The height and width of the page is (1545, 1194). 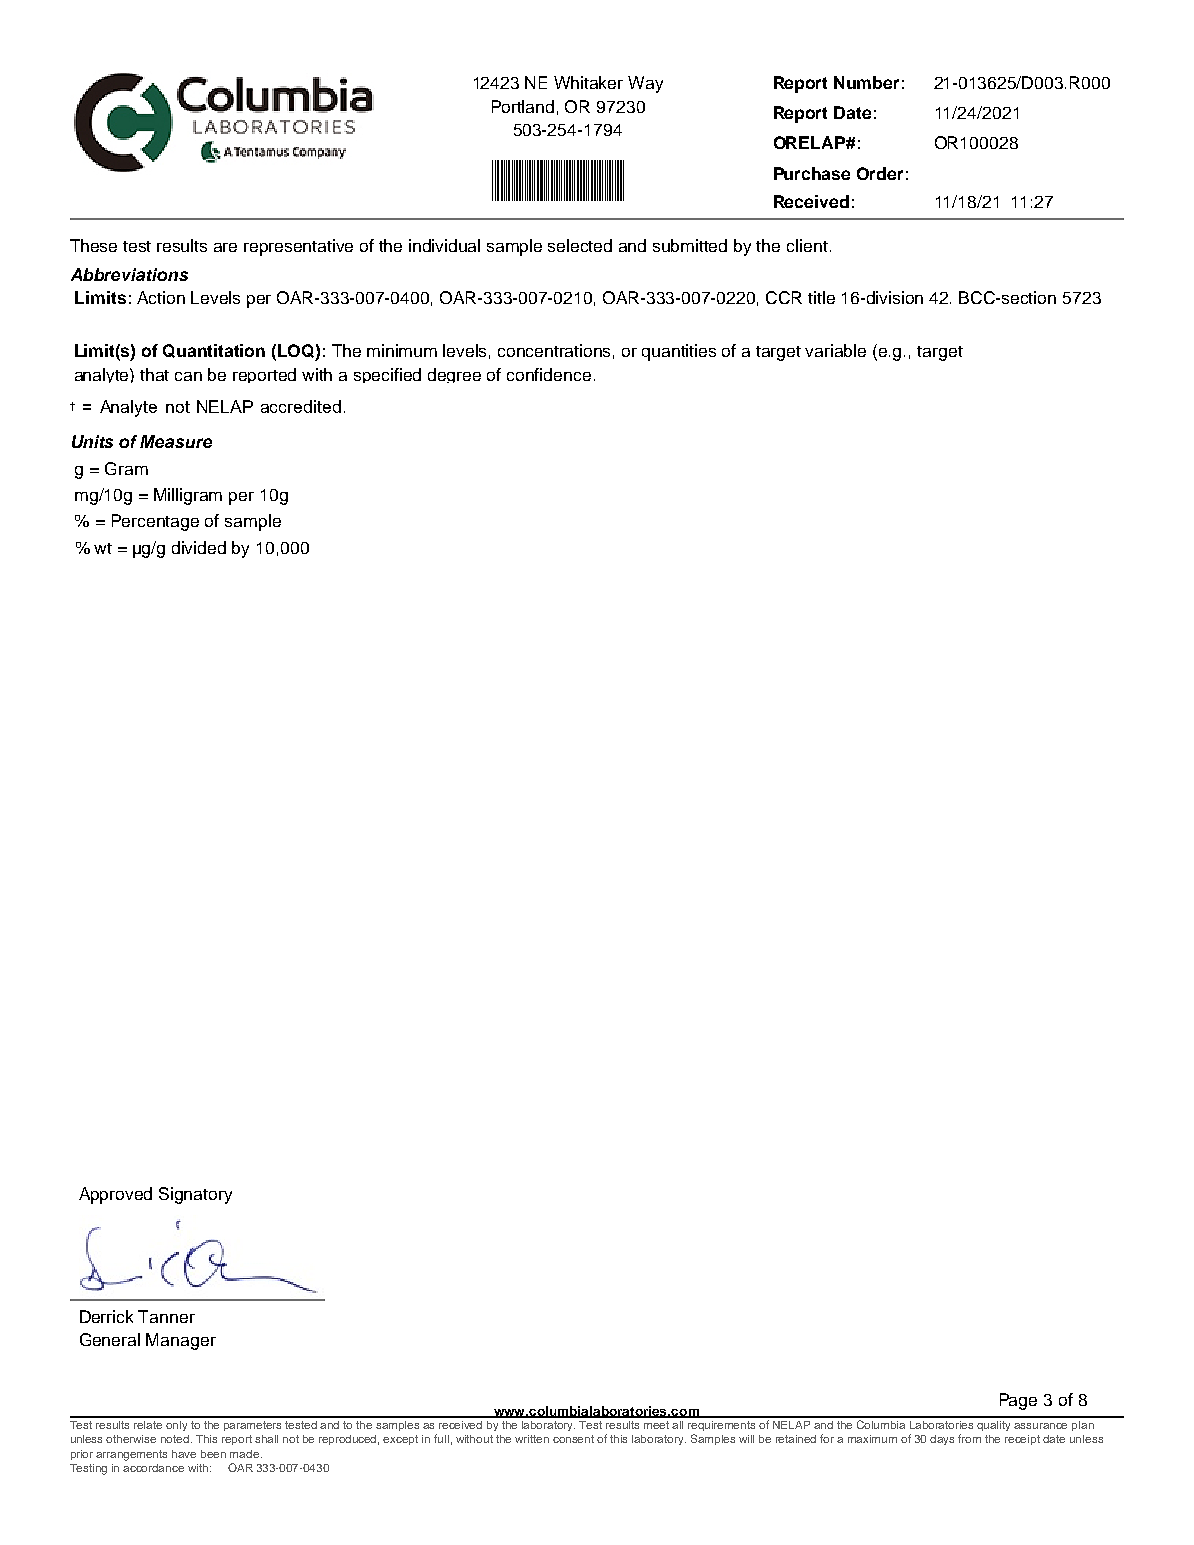 What do you see at coordinates (549, 374) in the page?
I see `confidence` at bounding box center [549, 374].
